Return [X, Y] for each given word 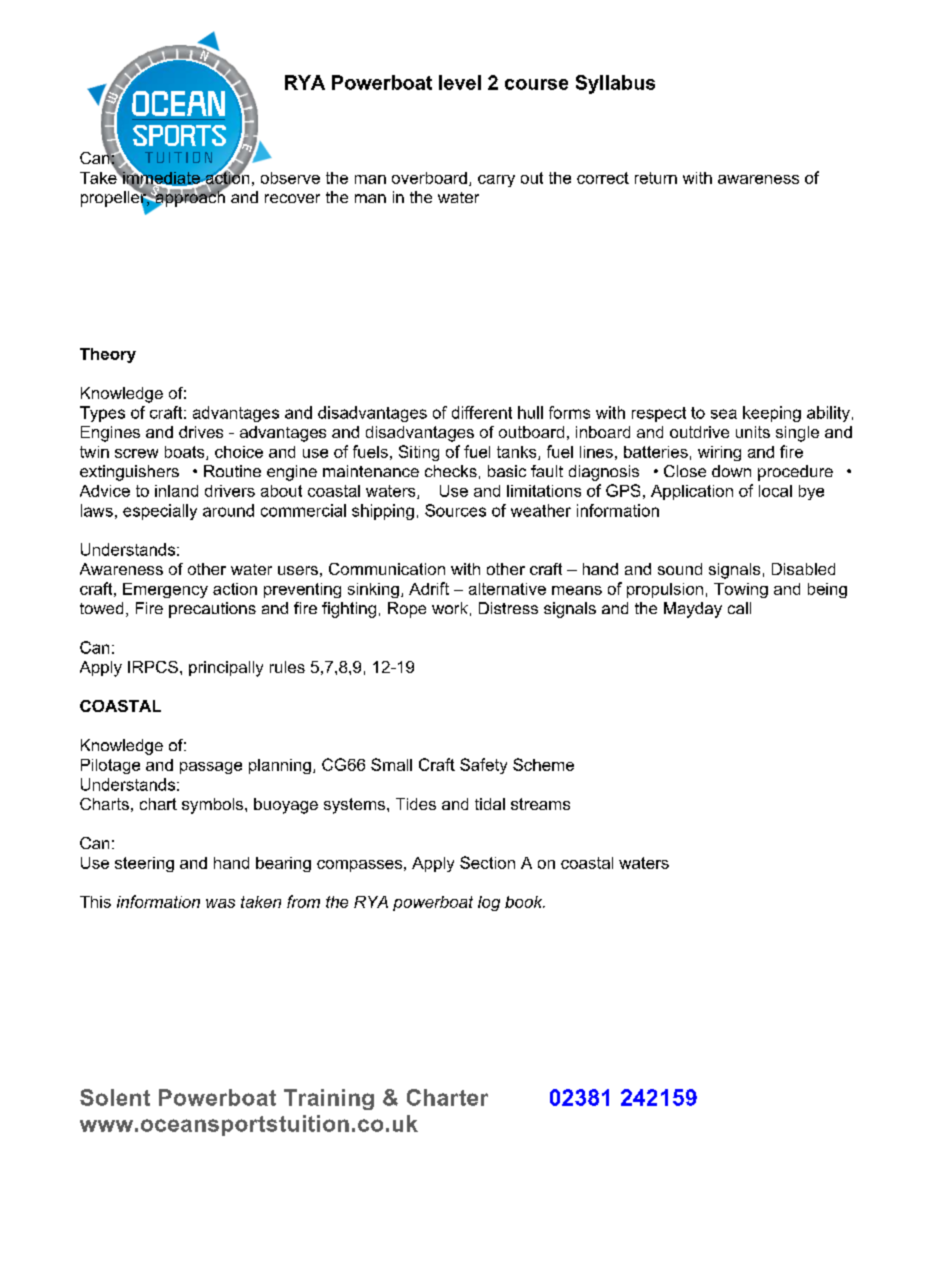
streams [540, 804]
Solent [115, 1097]
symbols [214, 806]
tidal [490, 804]
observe [290, 178]
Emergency [165, 590]
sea [724, 414]
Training [329, 1099]
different [482, 412]
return [656, 178]
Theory [108, 355]
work [450, 608]
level [460, 82]
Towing [741, 590]
